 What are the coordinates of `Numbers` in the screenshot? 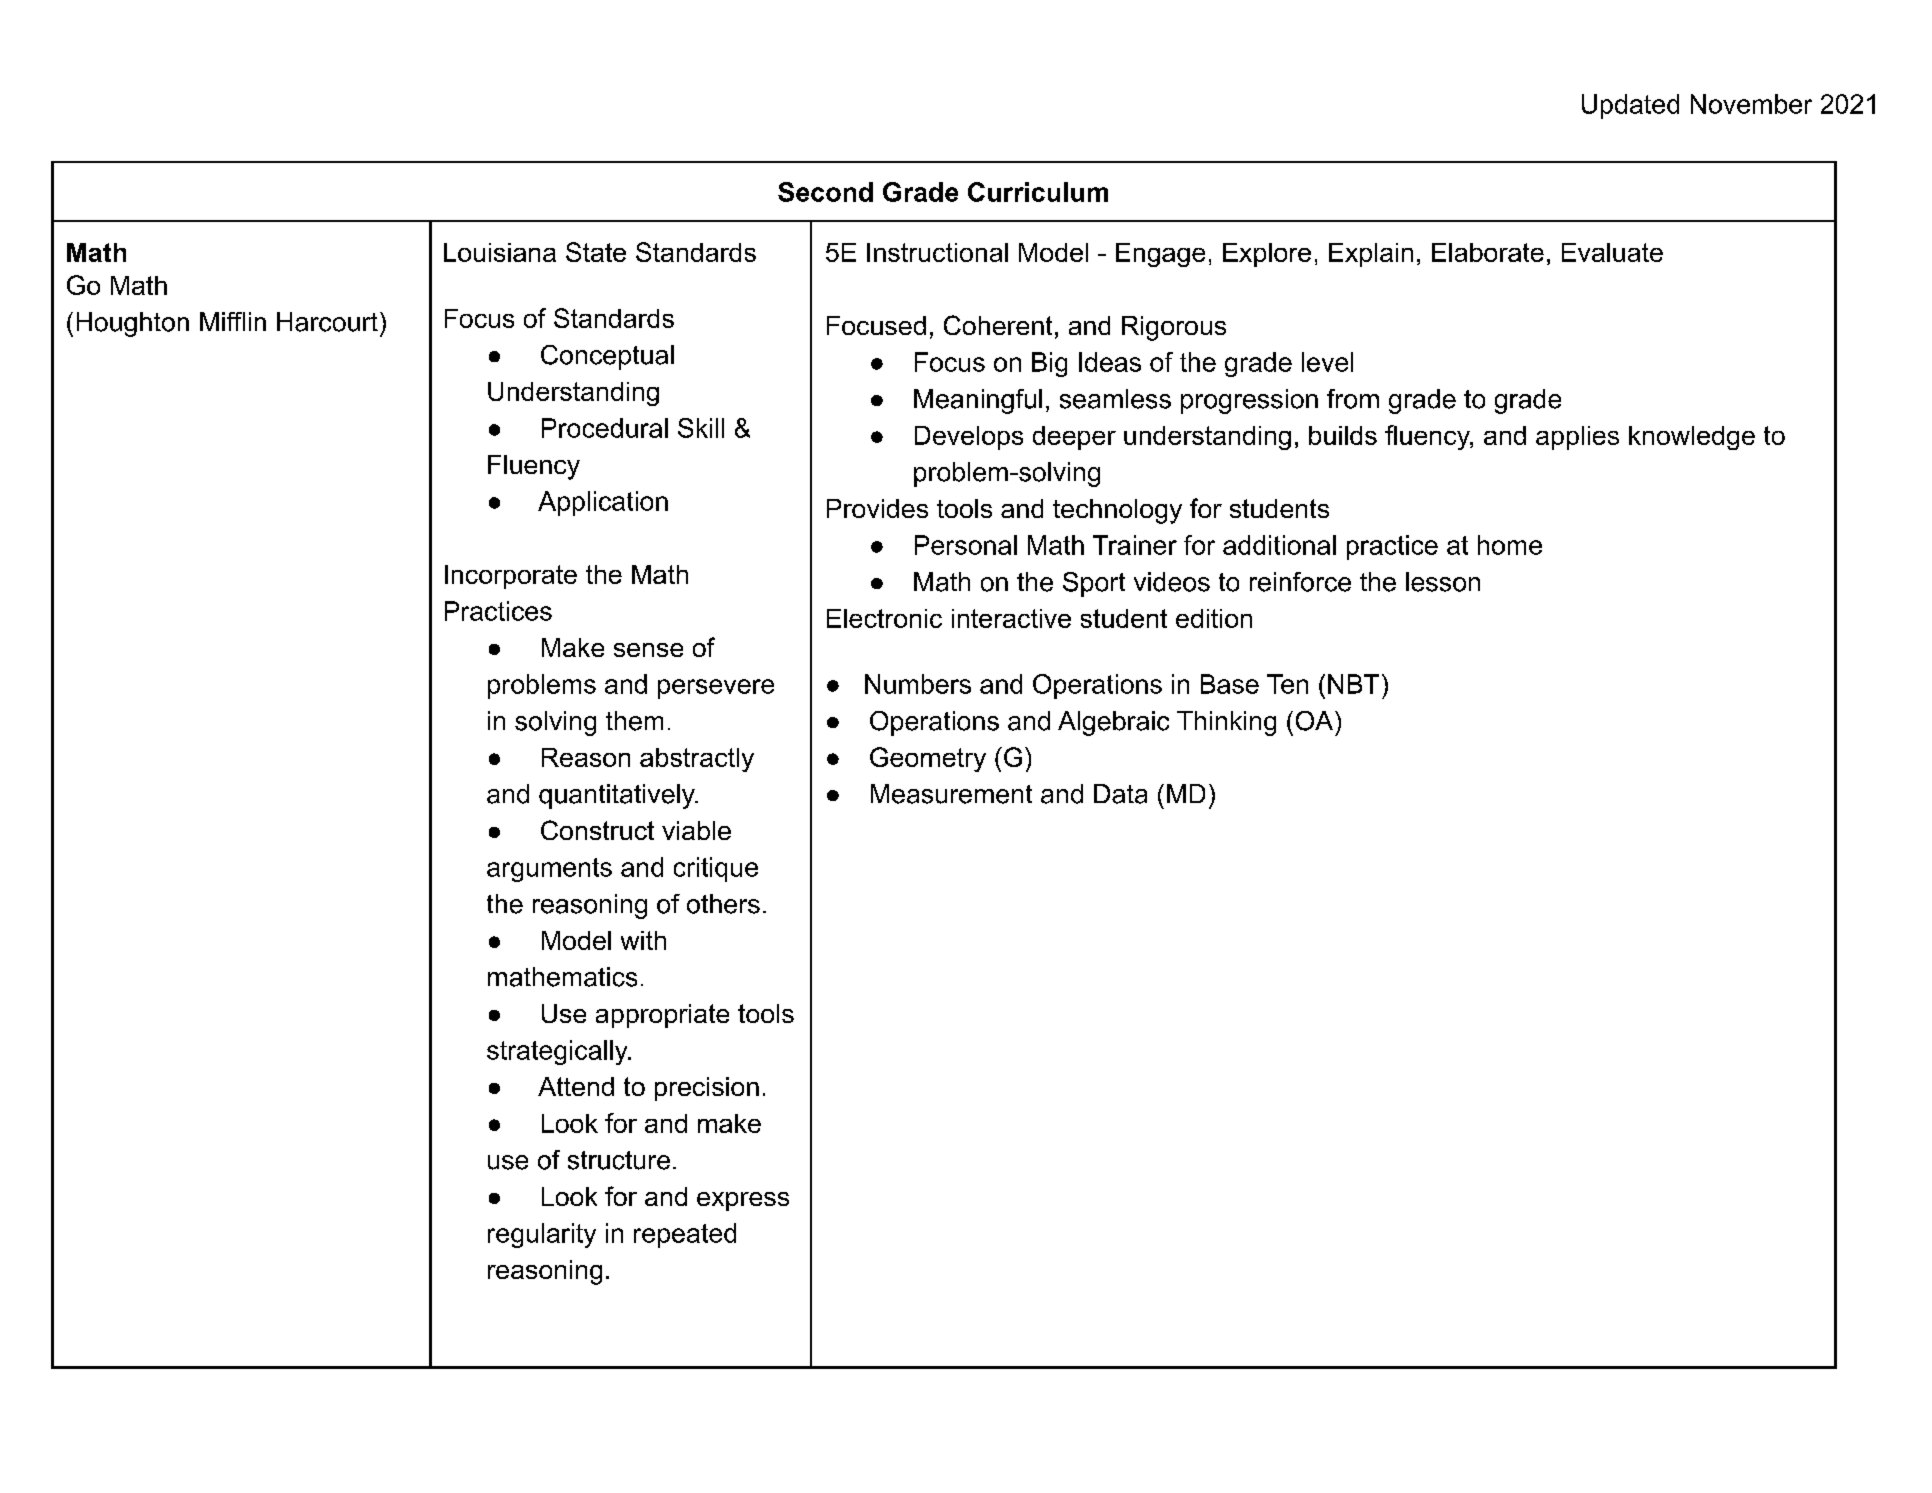 It's located at (918, 684).
